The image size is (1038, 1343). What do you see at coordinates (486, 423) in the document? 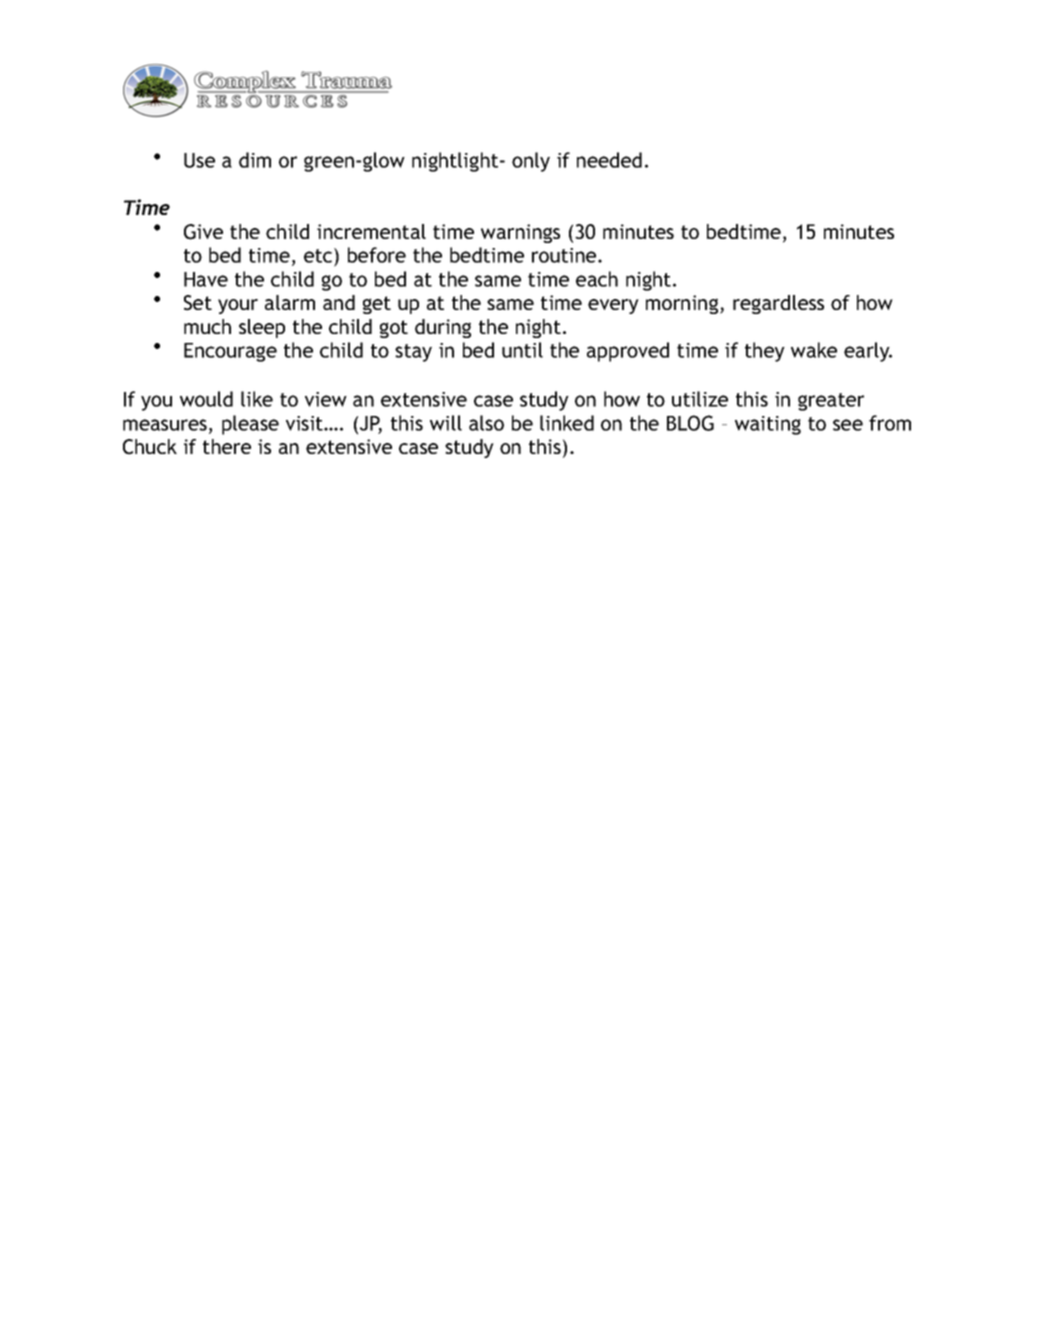
I see `also` at bounding box center [486, 423].
